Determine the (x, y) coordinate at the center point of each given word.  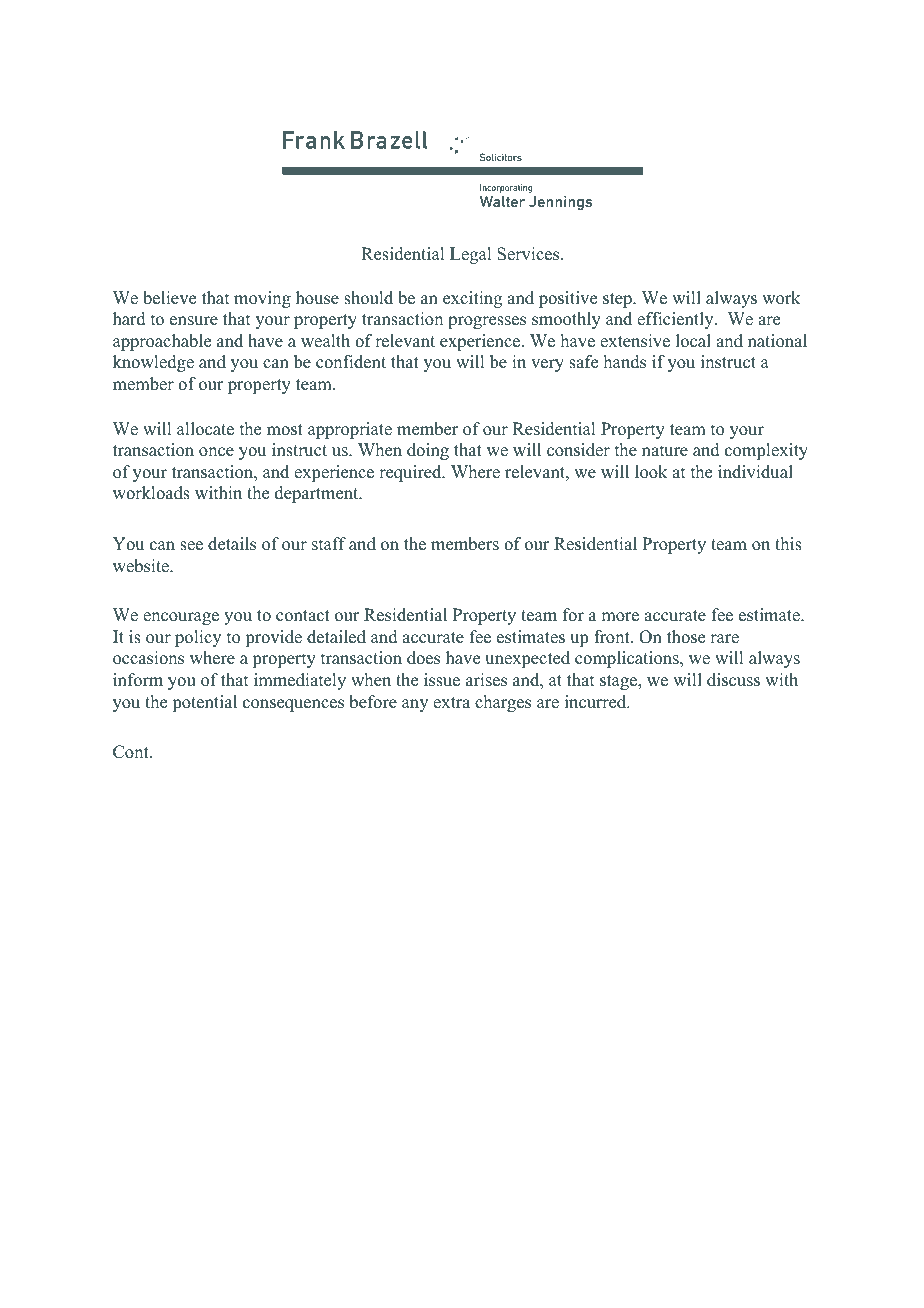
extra (451, 703)
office (247, 1164)
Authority (656, 1185)
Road (448, 1164)
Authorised (275, 1183)
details (232, 544)
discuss (733, 680)
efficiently (676, 320)
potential (204, 703)
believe (169, 298)
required (411, 473)
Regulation (581, 1185)
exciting (472, 299)
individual (755, 472)
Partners (459, 1202)
